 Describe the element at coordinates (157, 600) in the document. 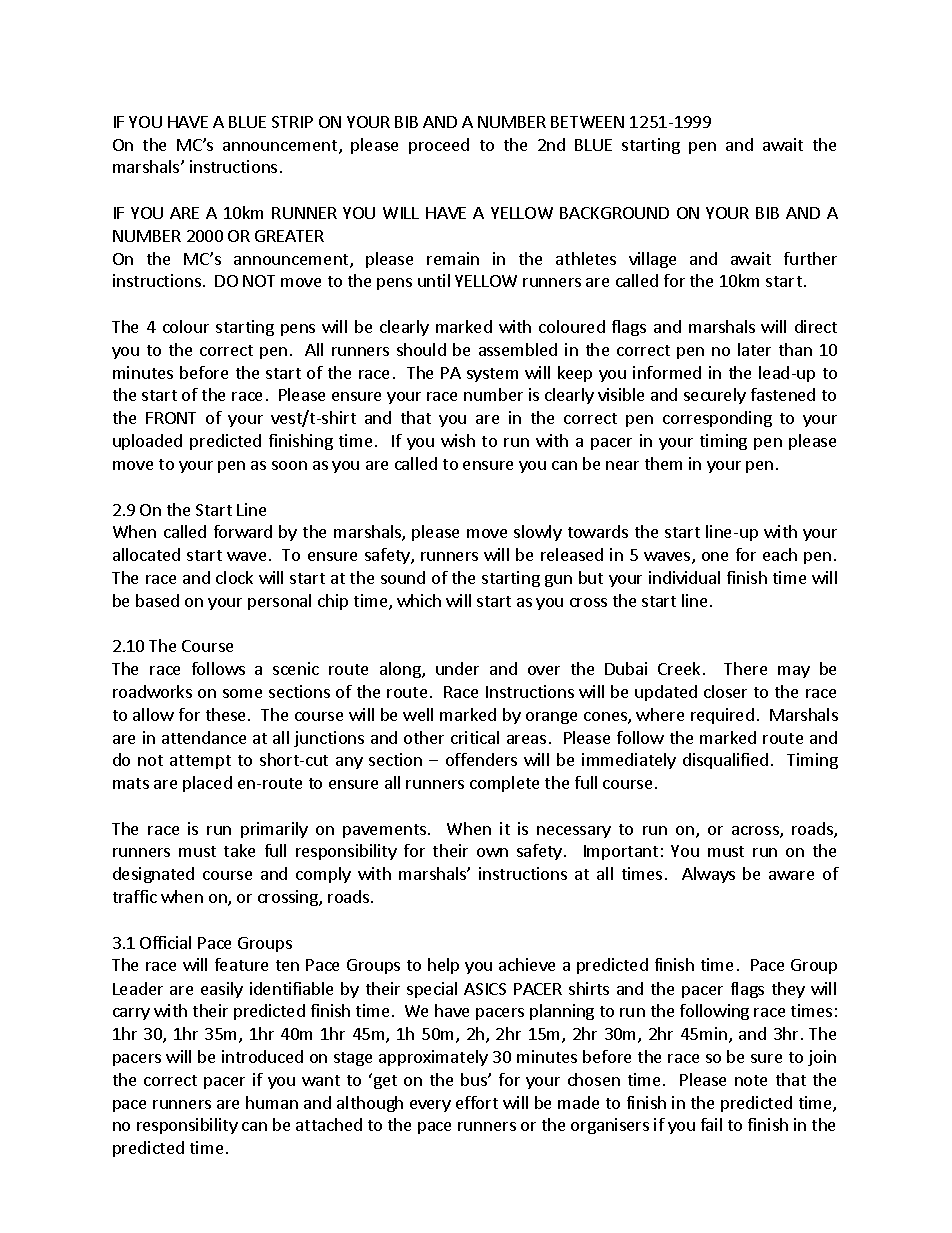

I see `based` at that location.
